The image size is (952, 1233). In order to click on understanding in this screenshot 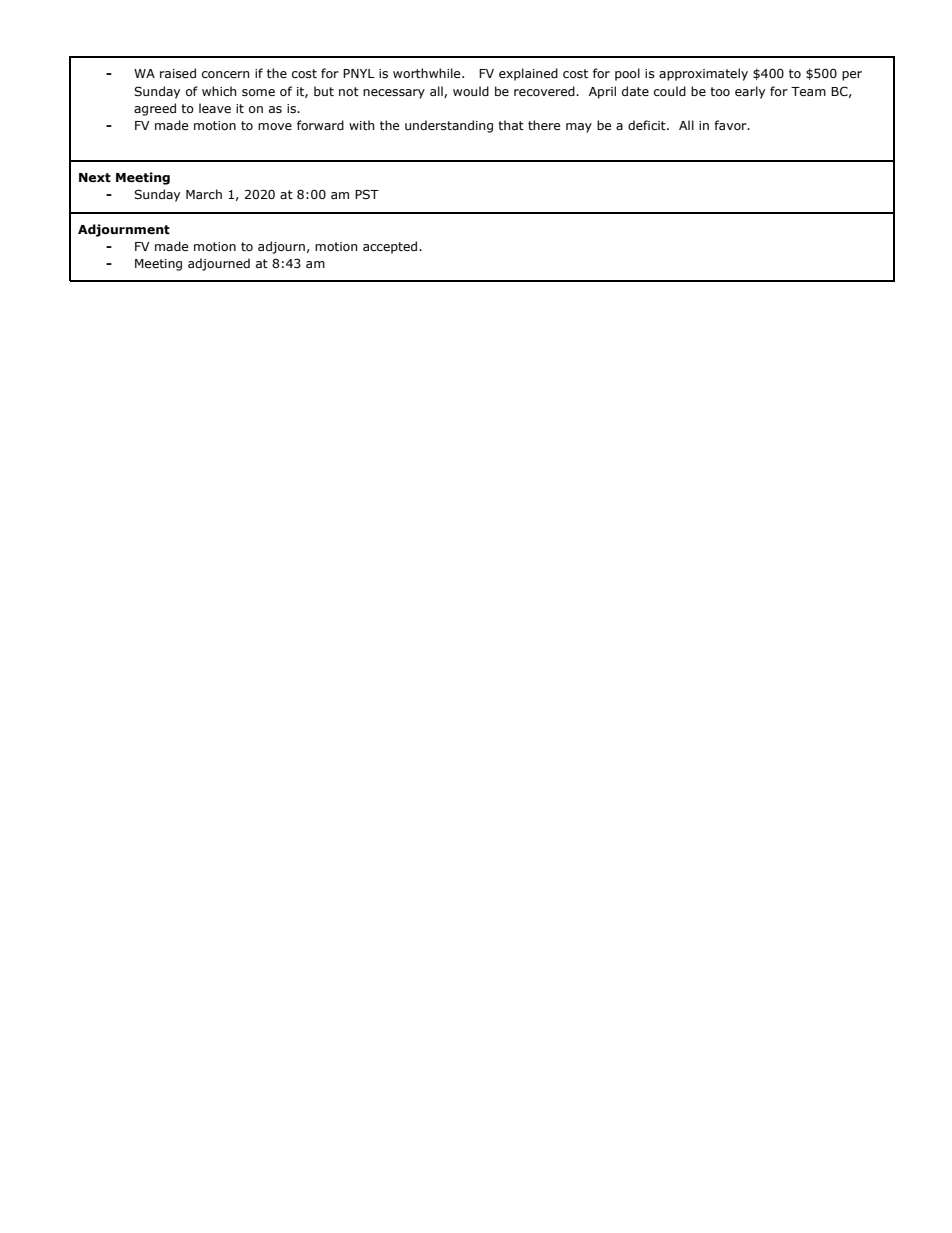, I will do `click(449, 126)`.
